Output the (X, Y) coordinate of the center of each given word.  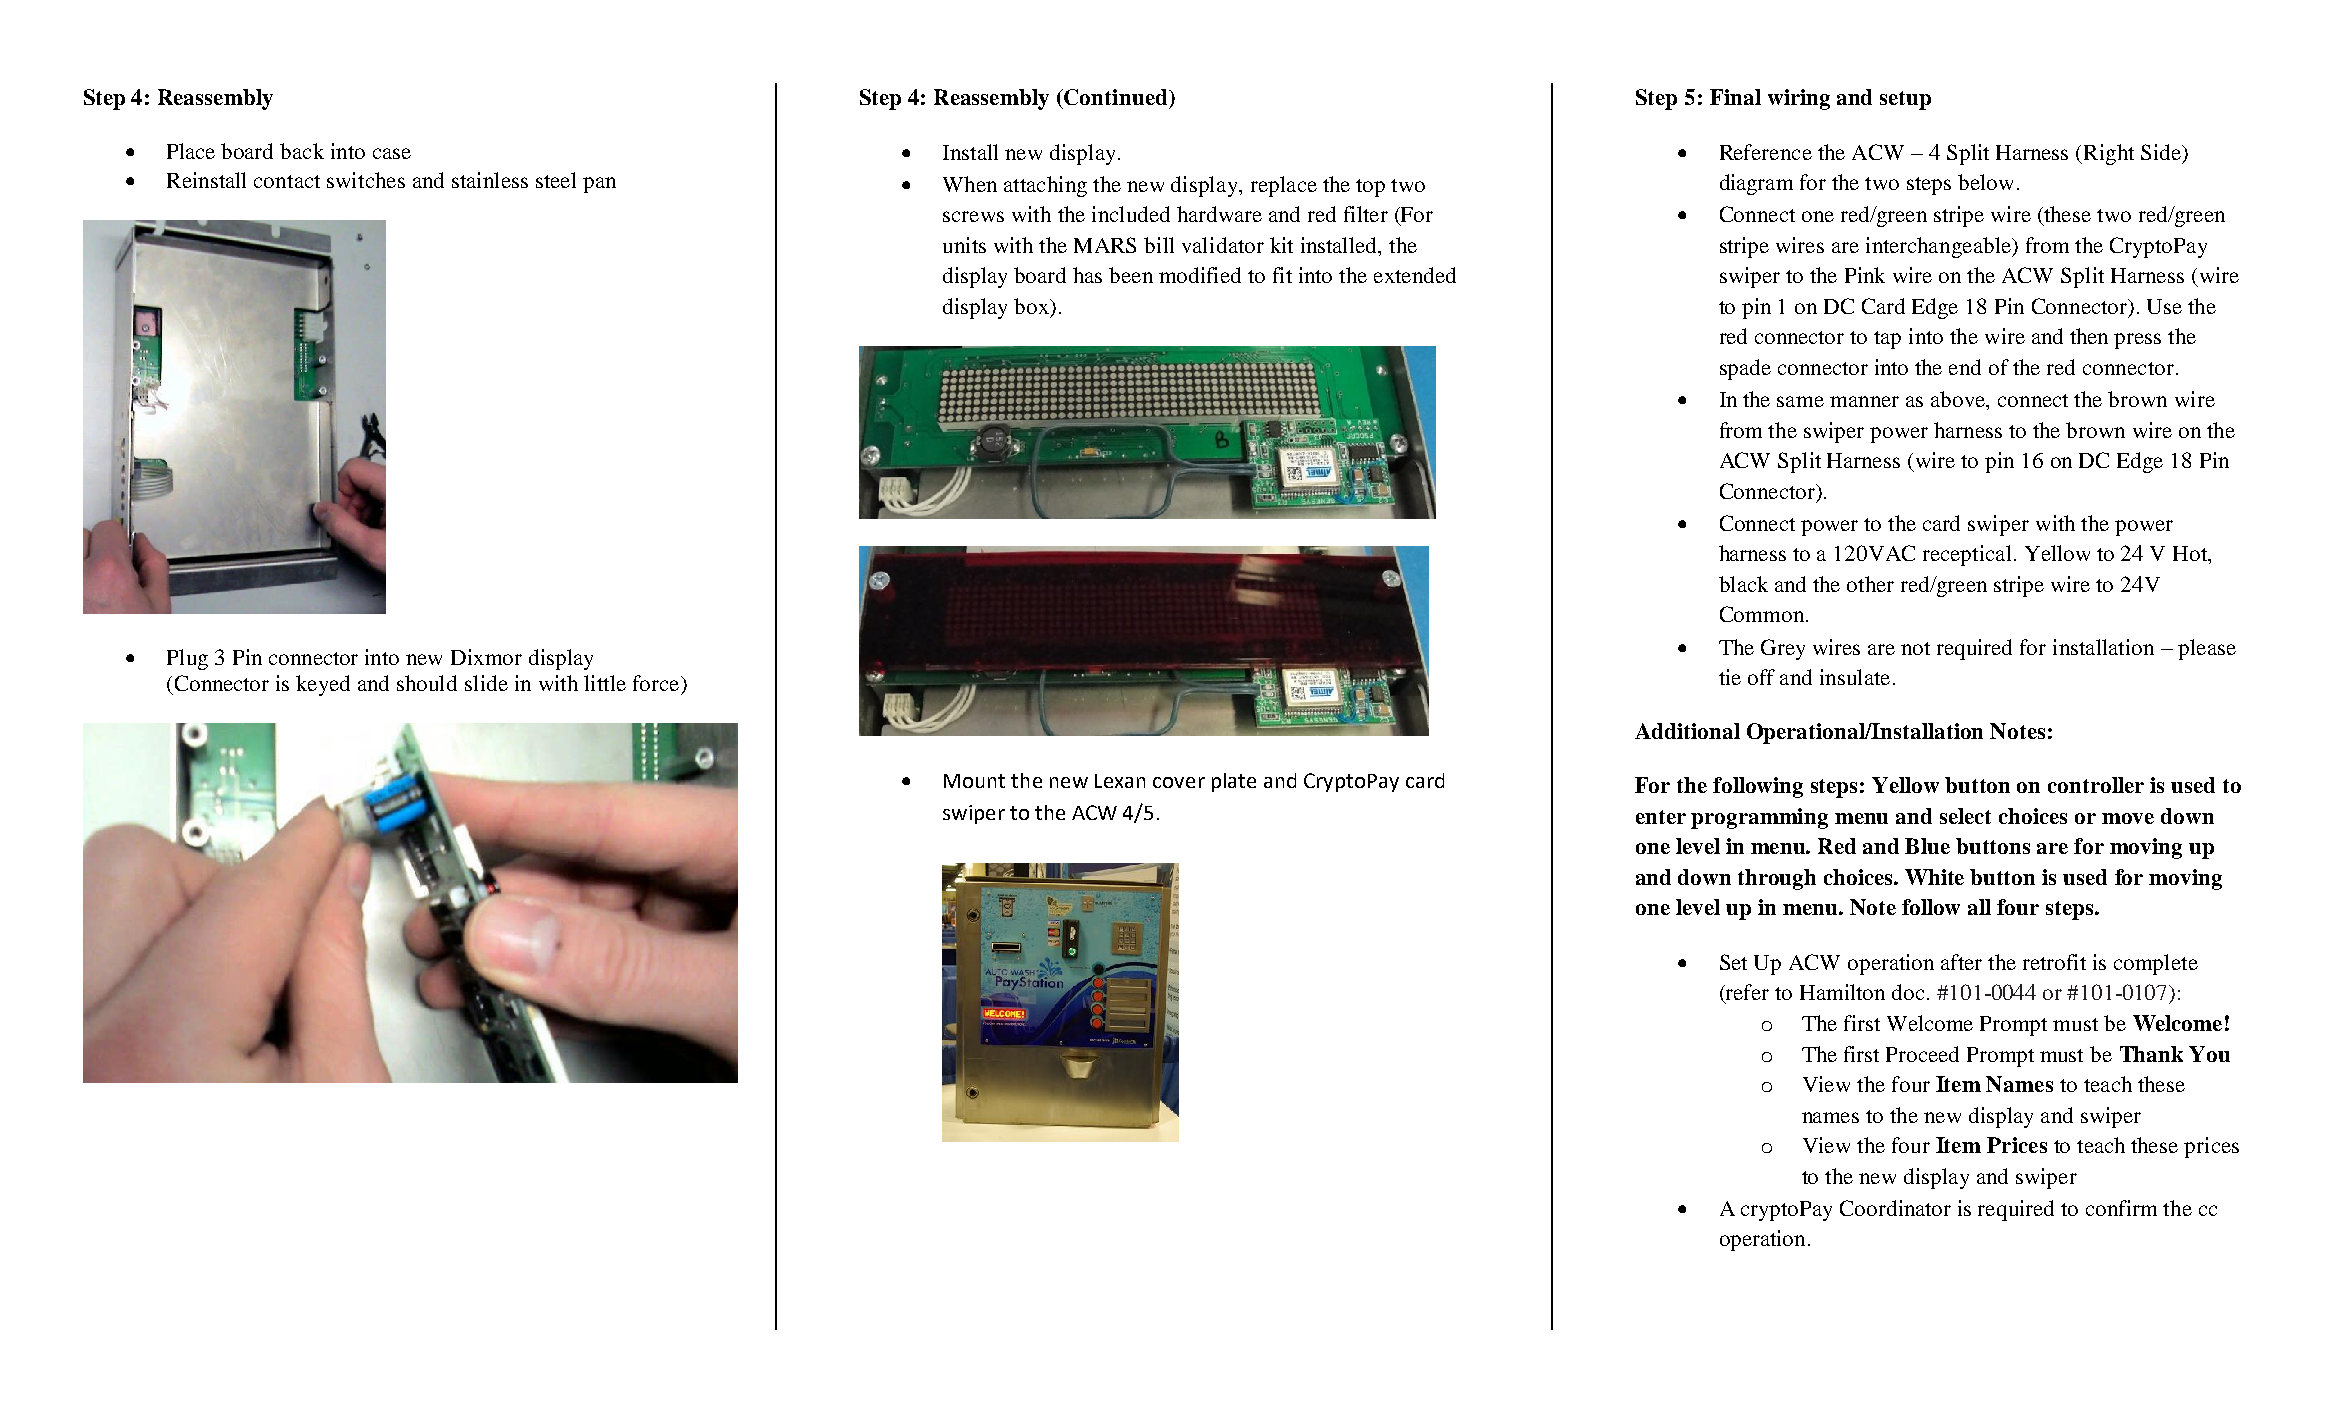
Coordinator (1895, 1208)
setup (1905, 100)
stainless (490, 180)
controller (2096, 785)
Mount (974, 781)
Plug (187, 659)
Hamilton (1842, 992)
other (1870, 584)
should (427, 683)
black (1743, 584)
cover (1179, 782)
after (1961, 962)
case (392, 153)
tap (1887, 340)
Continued (1116, 97)
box (1032, 306)
